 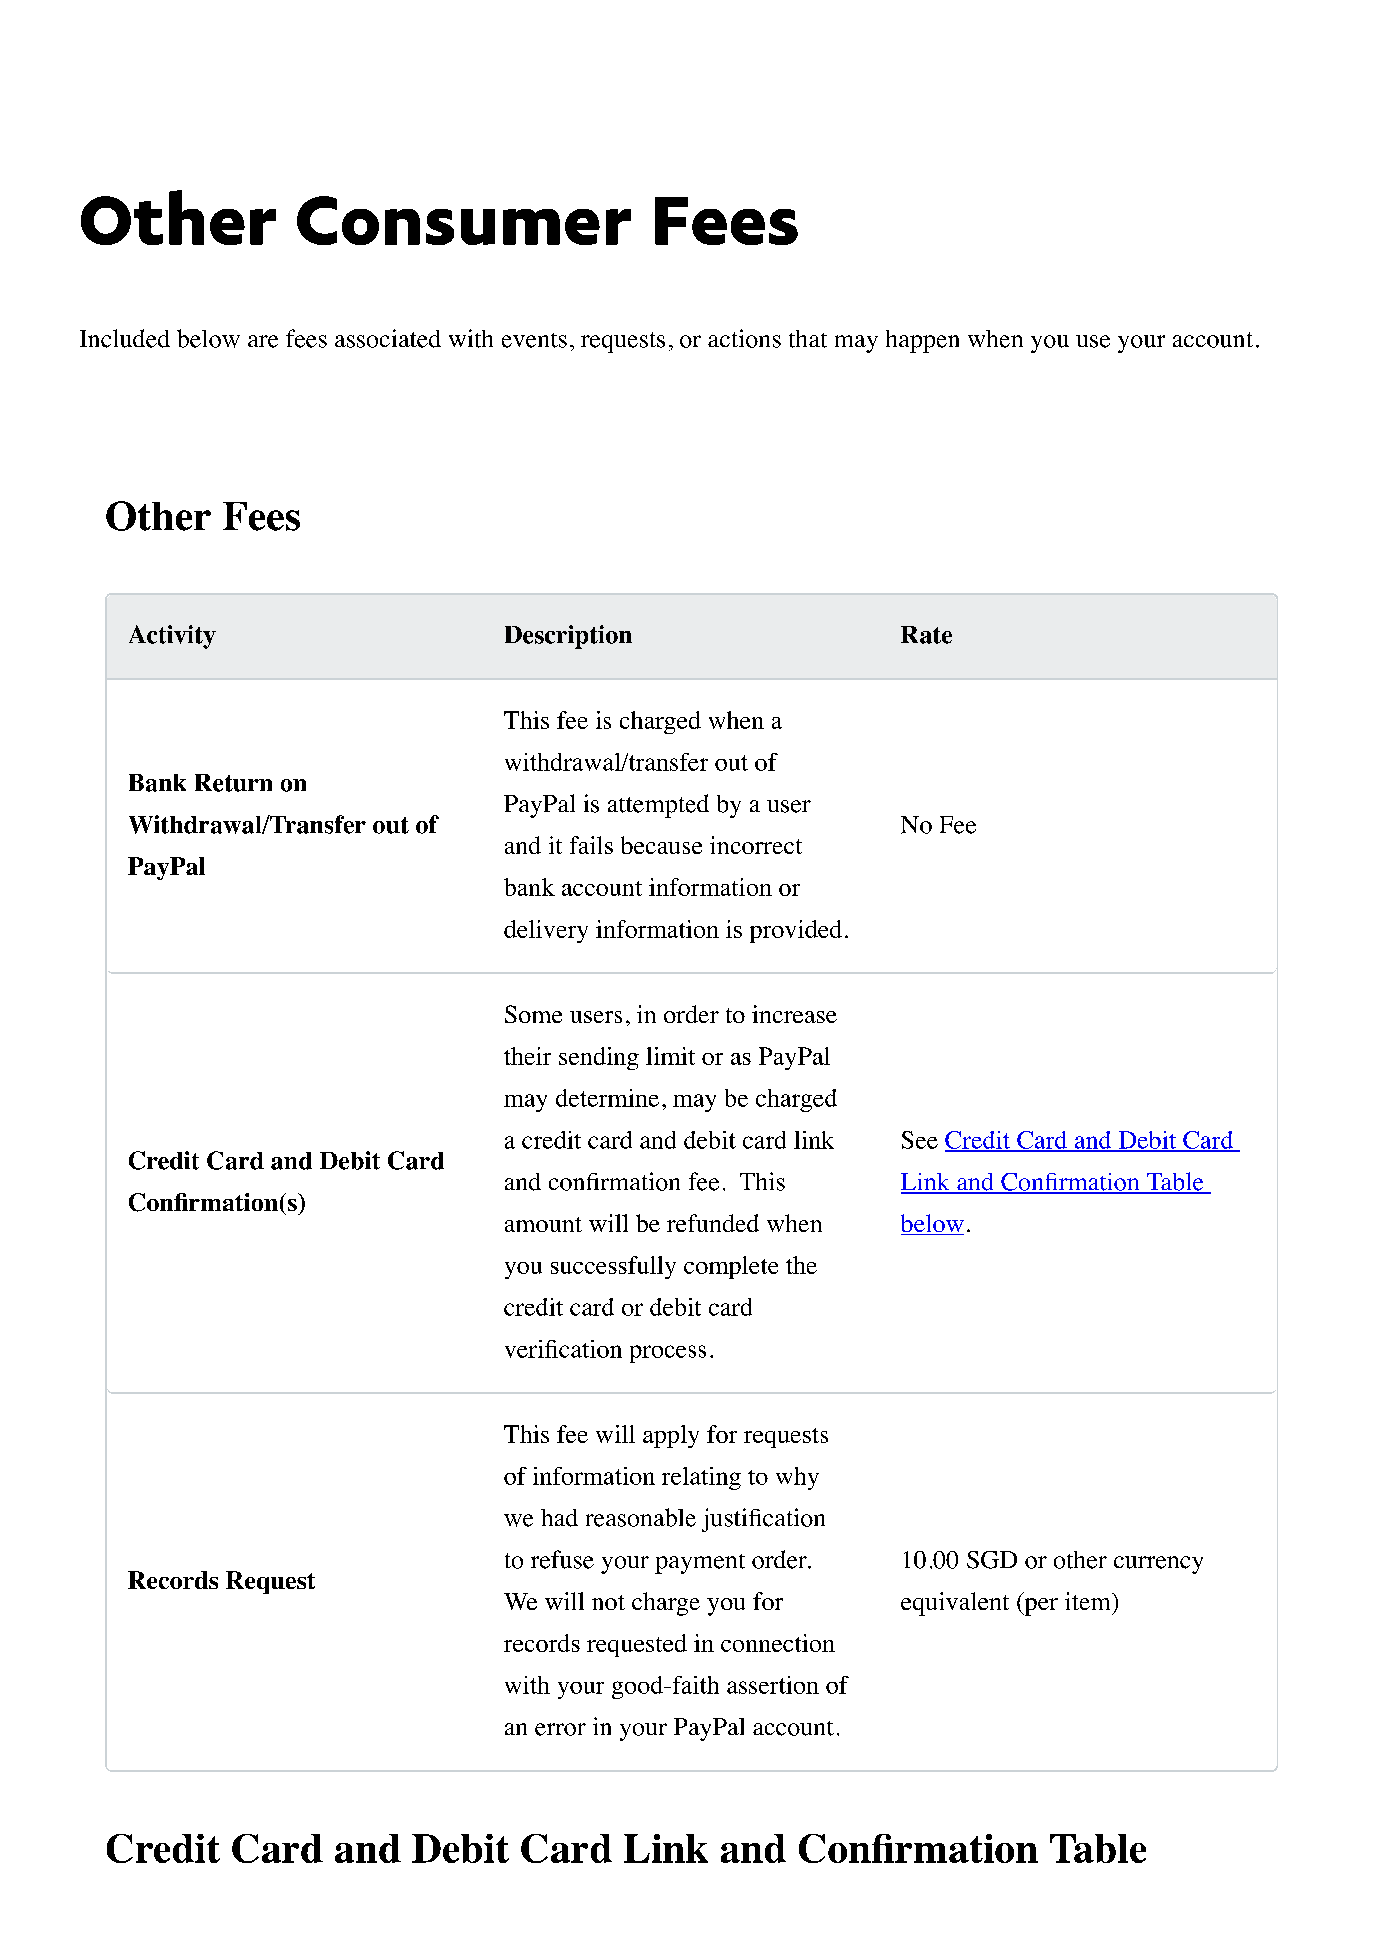 What do you see at coordinates (233, 783) in the document?
I see `Return` at bounding box center [233, 783].
